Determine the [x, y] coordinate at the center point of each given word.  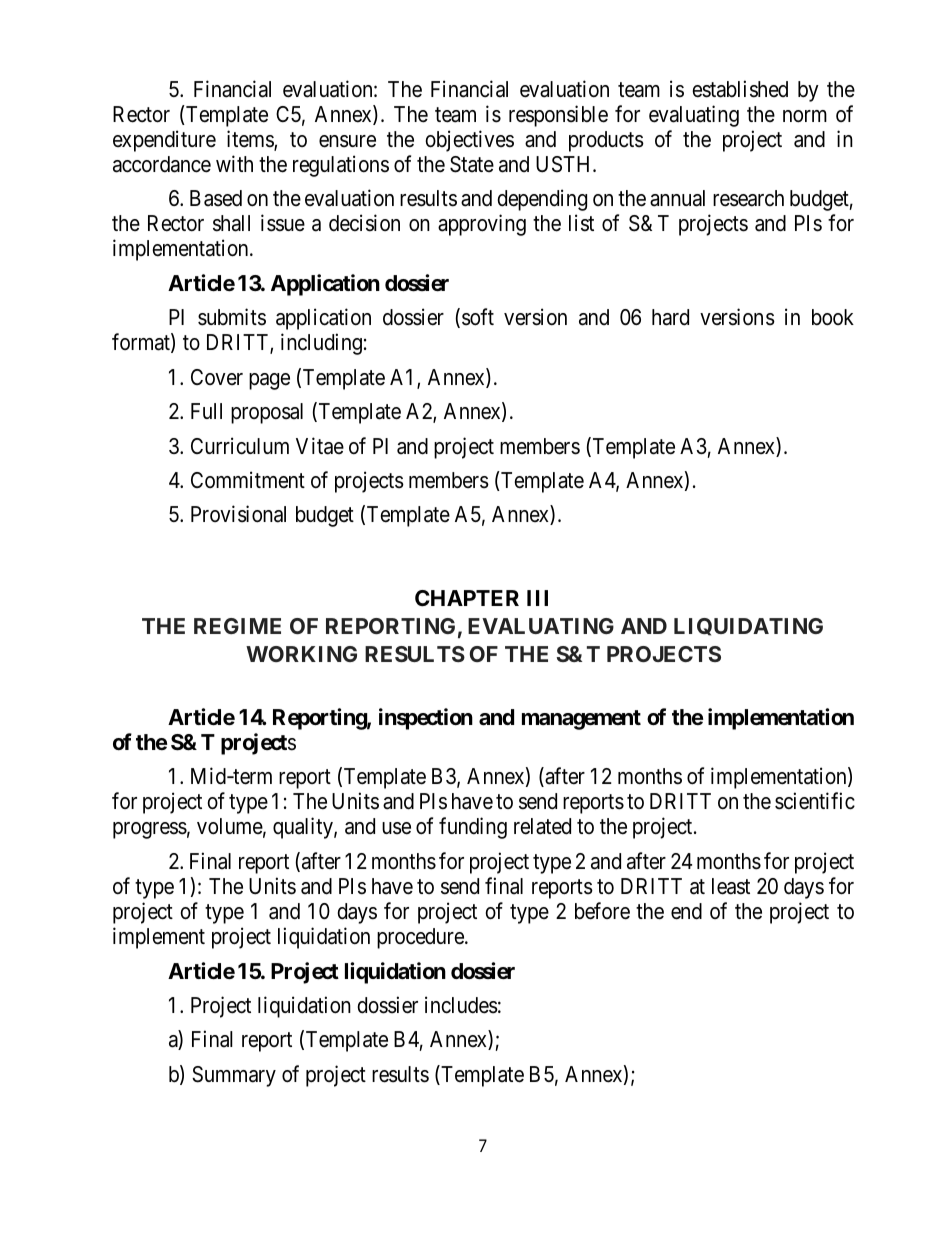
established [740, 89]
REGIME [237, 626]
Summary [234, 1076]
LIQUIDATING [748, 627]
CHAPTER [467, 598]
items [251, 140]
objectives [469, 141]
